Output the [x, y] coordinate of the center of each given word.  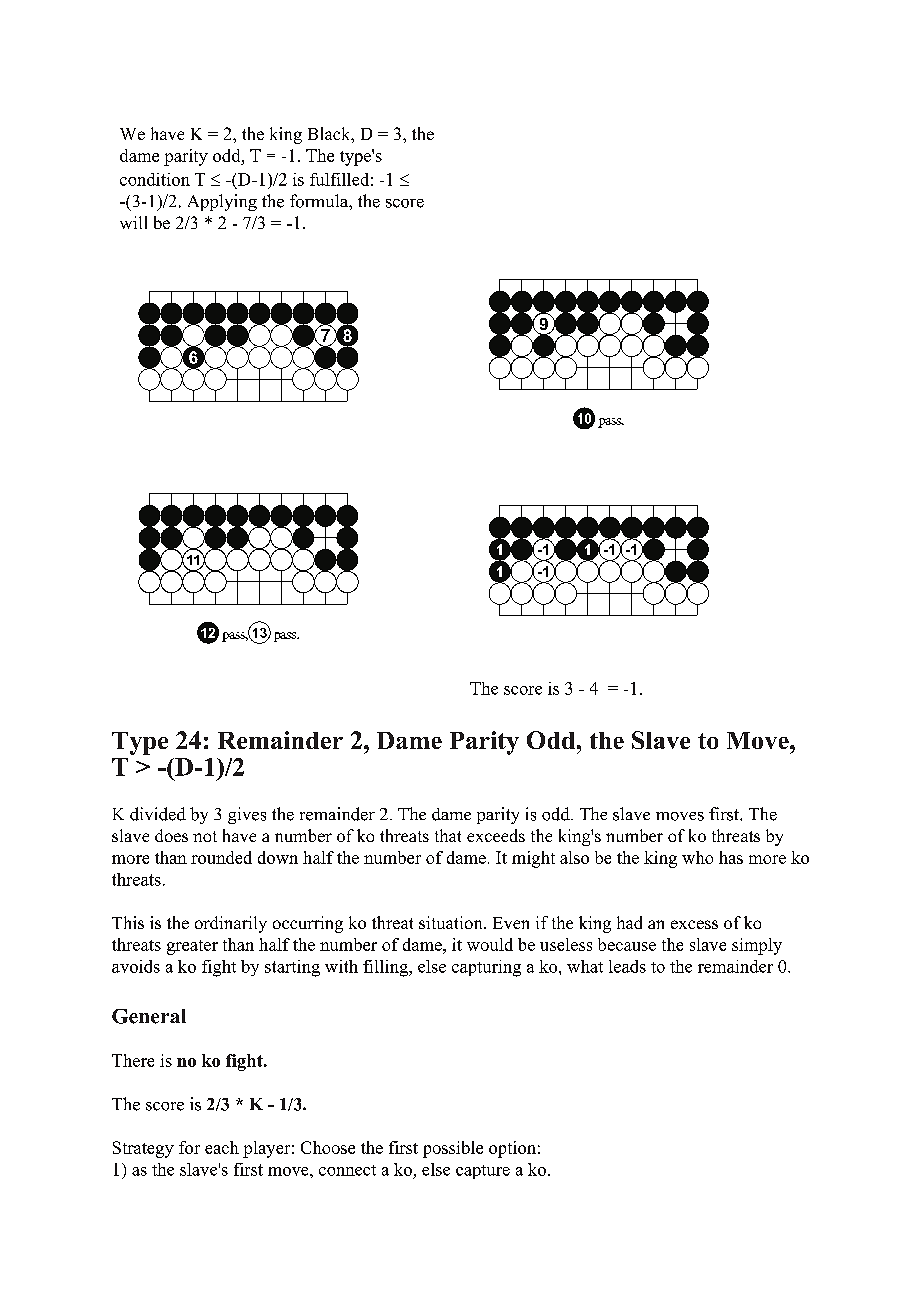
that [448, 835]
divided [158, 814]
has [731, 857]
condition [155, 179]
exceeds [496, 835]
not [205, 836]
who [697, 857]
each [222, 1147]
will [133, 222]
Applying [222, 202]
